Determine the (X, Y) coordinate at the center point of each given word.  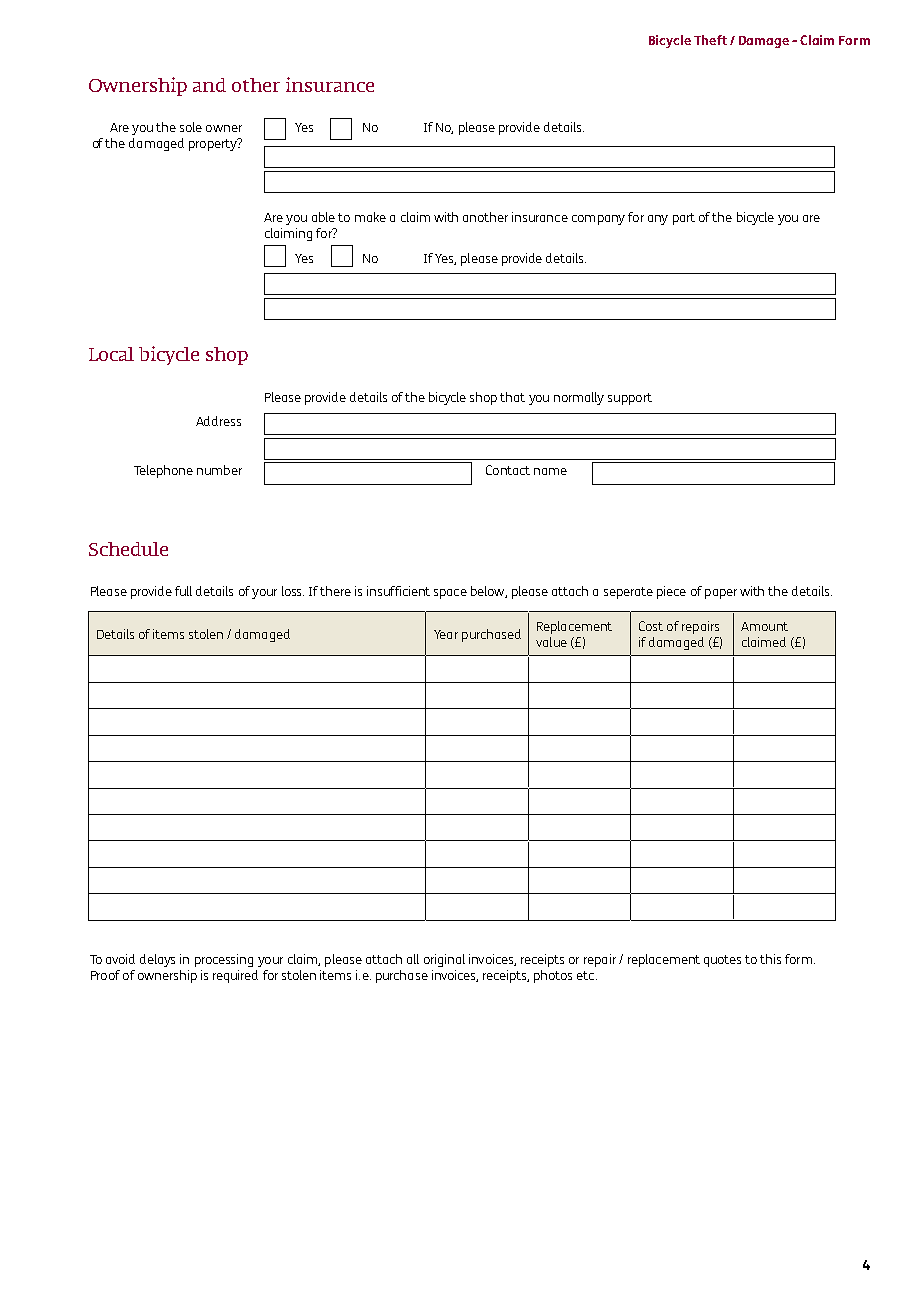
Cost (651, 626)
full (183, 591)
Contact (508, 470)
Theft (710, 40)
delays (157, 960)
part (684, 219)
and (209, 85)
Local (111, 354)
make (370, 217)
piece (671, 592)
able (323, 217)
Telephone (163, 471)
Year (446, 634)
